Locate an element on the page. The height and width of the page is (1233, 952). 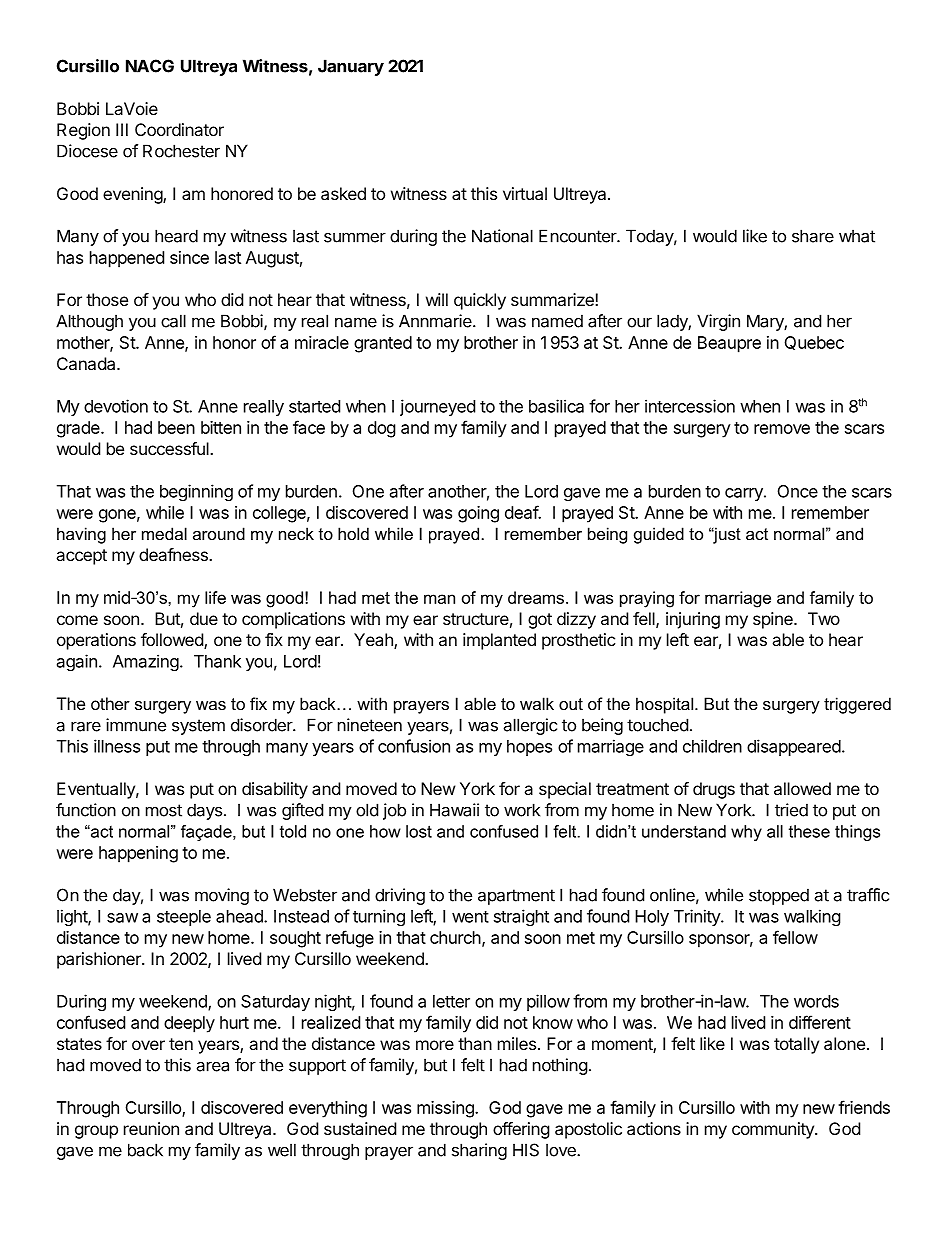
due is located at coordinates (204, 618).
